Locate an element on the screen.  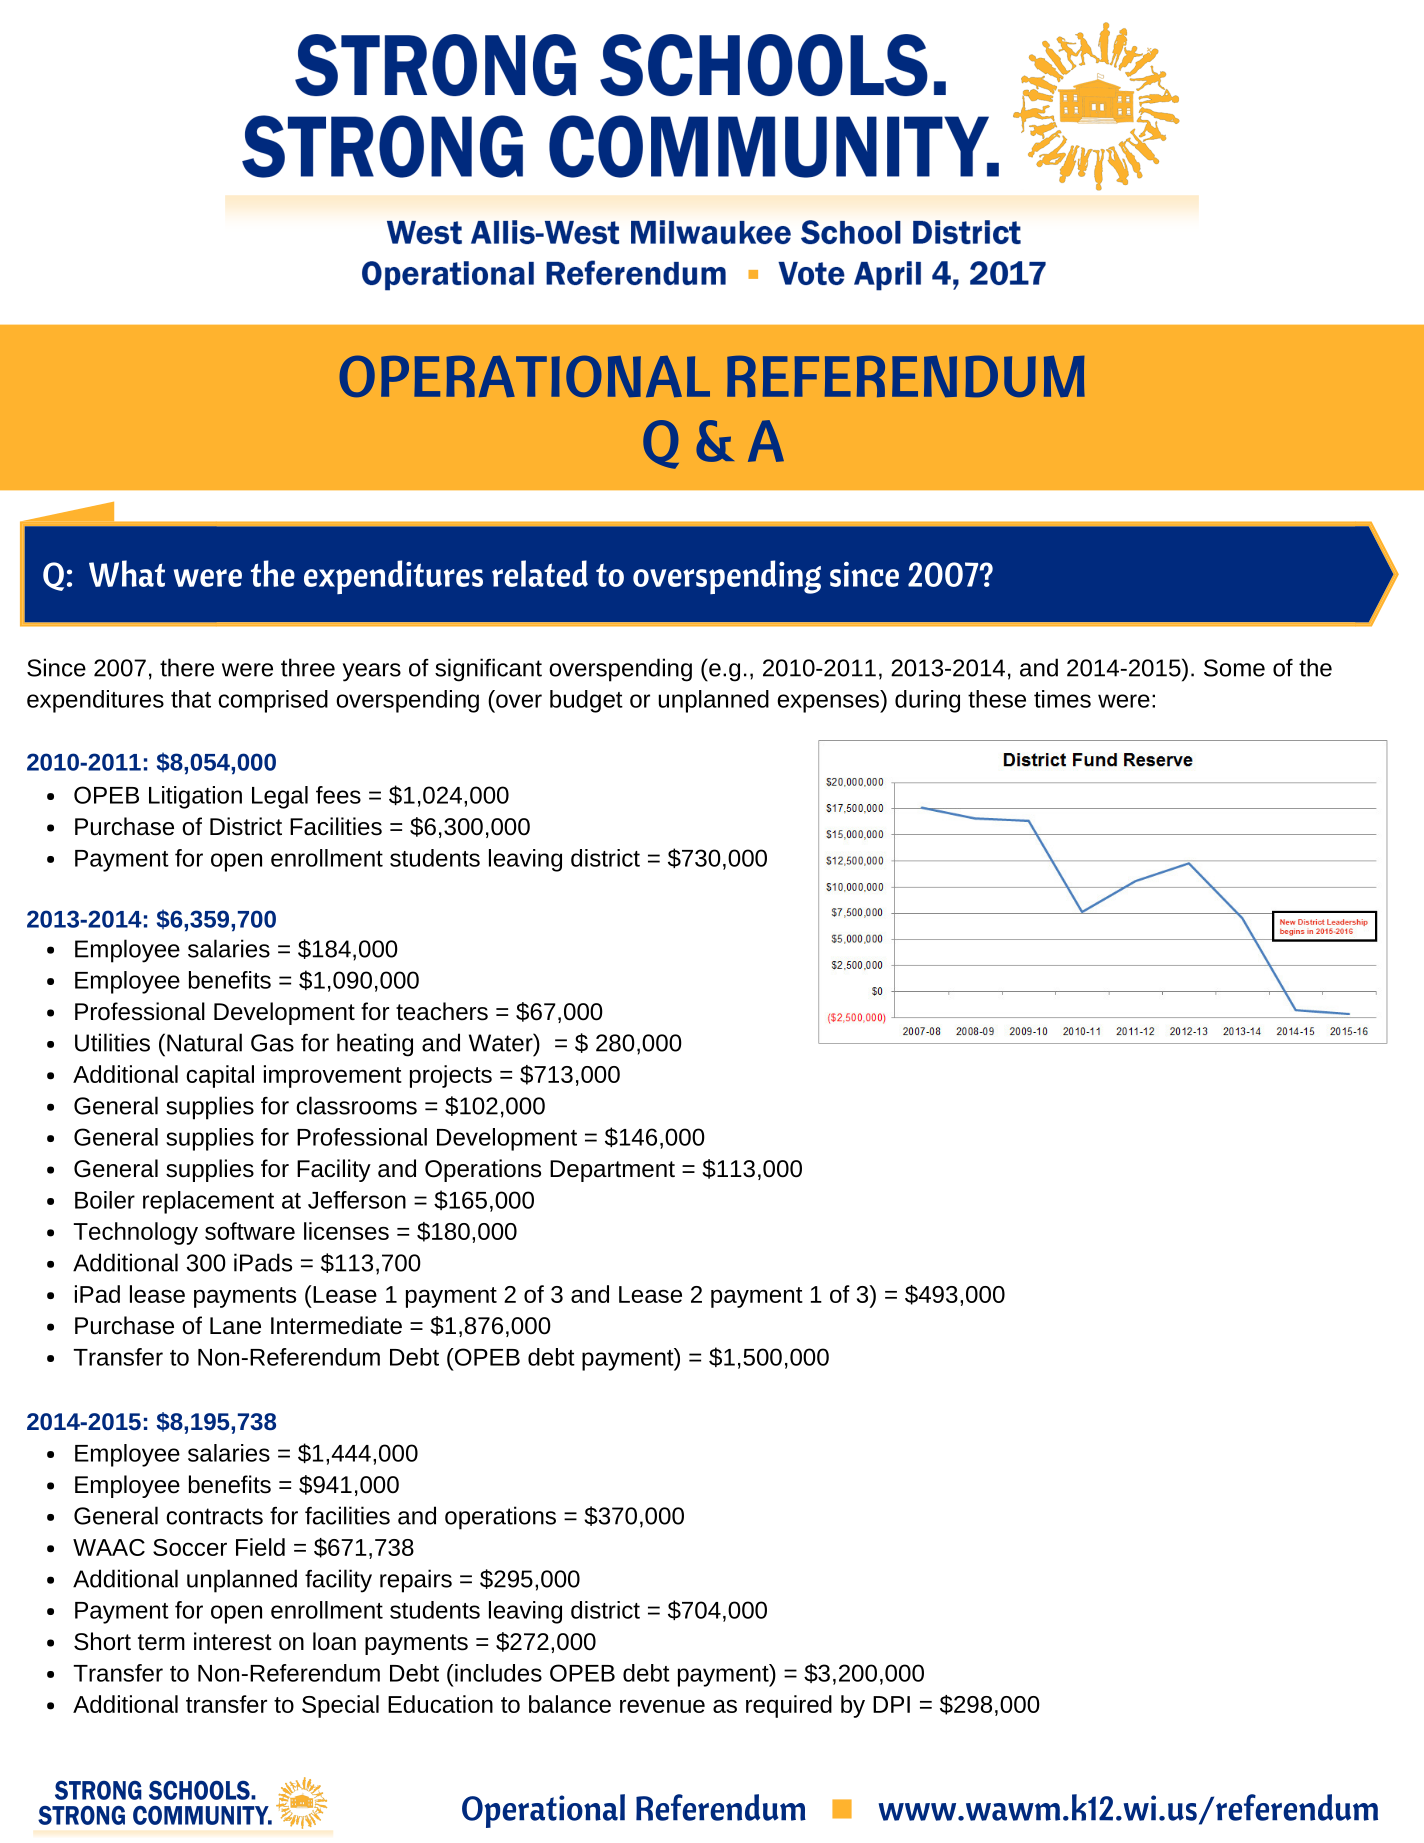
Some is located at coordinates (1234, 668).
